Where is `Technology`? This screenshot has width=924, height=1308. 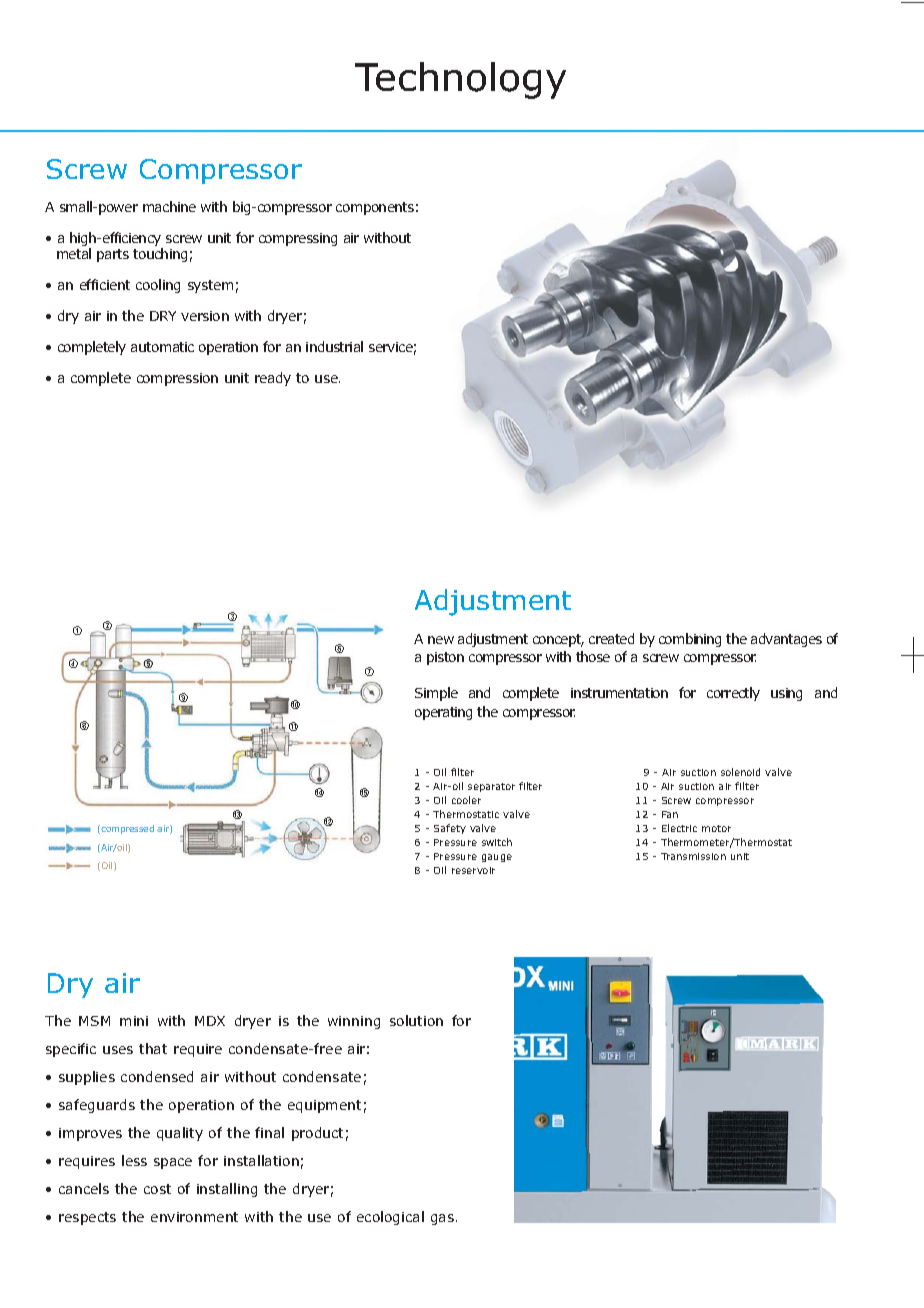 Technology is located at coordinates (460, 80).
